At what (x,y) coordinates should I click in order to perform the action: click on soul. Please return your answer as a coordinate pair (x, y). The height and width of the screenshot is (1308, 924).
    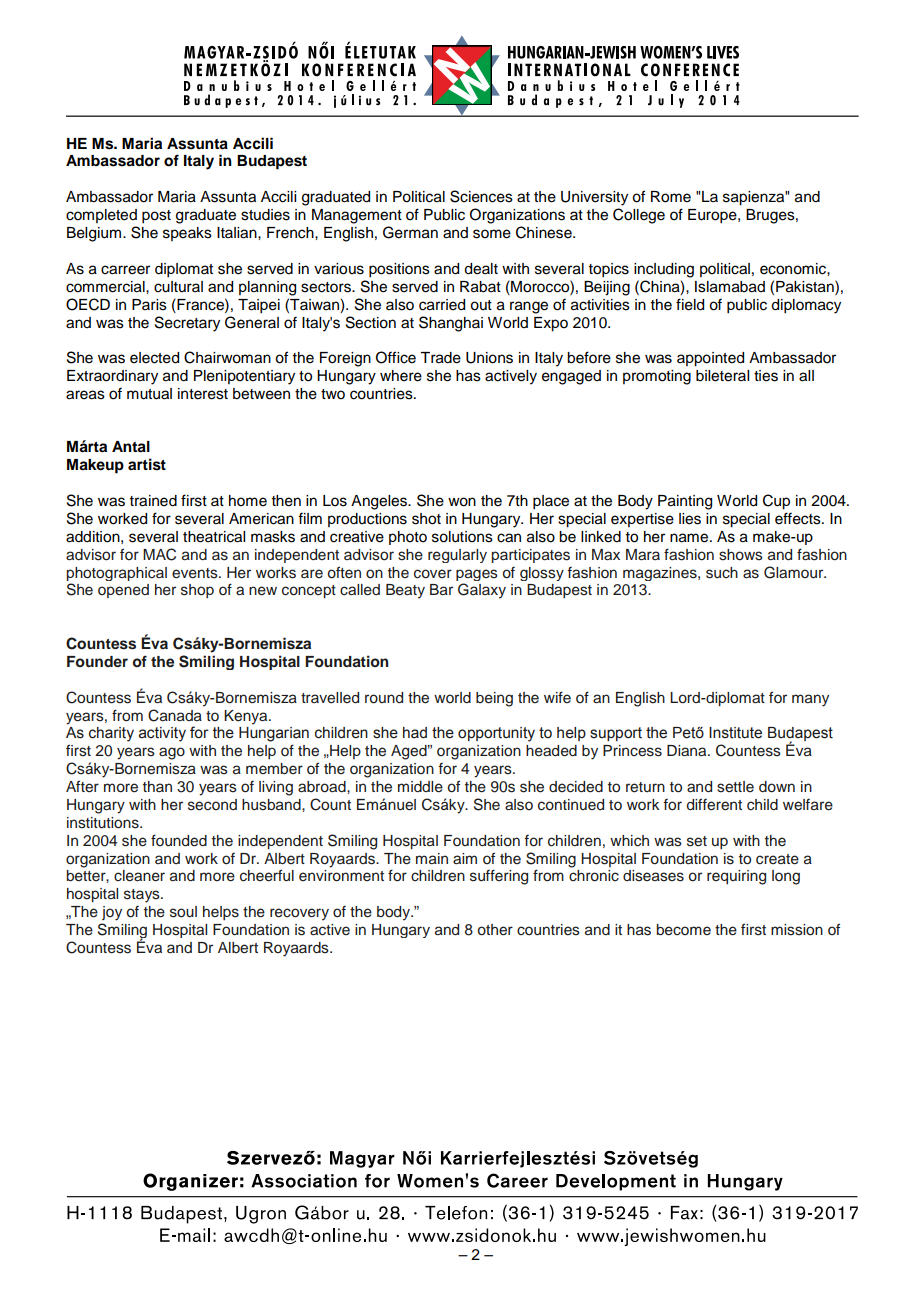
    Looking at the image, I should click on (183, 912).
